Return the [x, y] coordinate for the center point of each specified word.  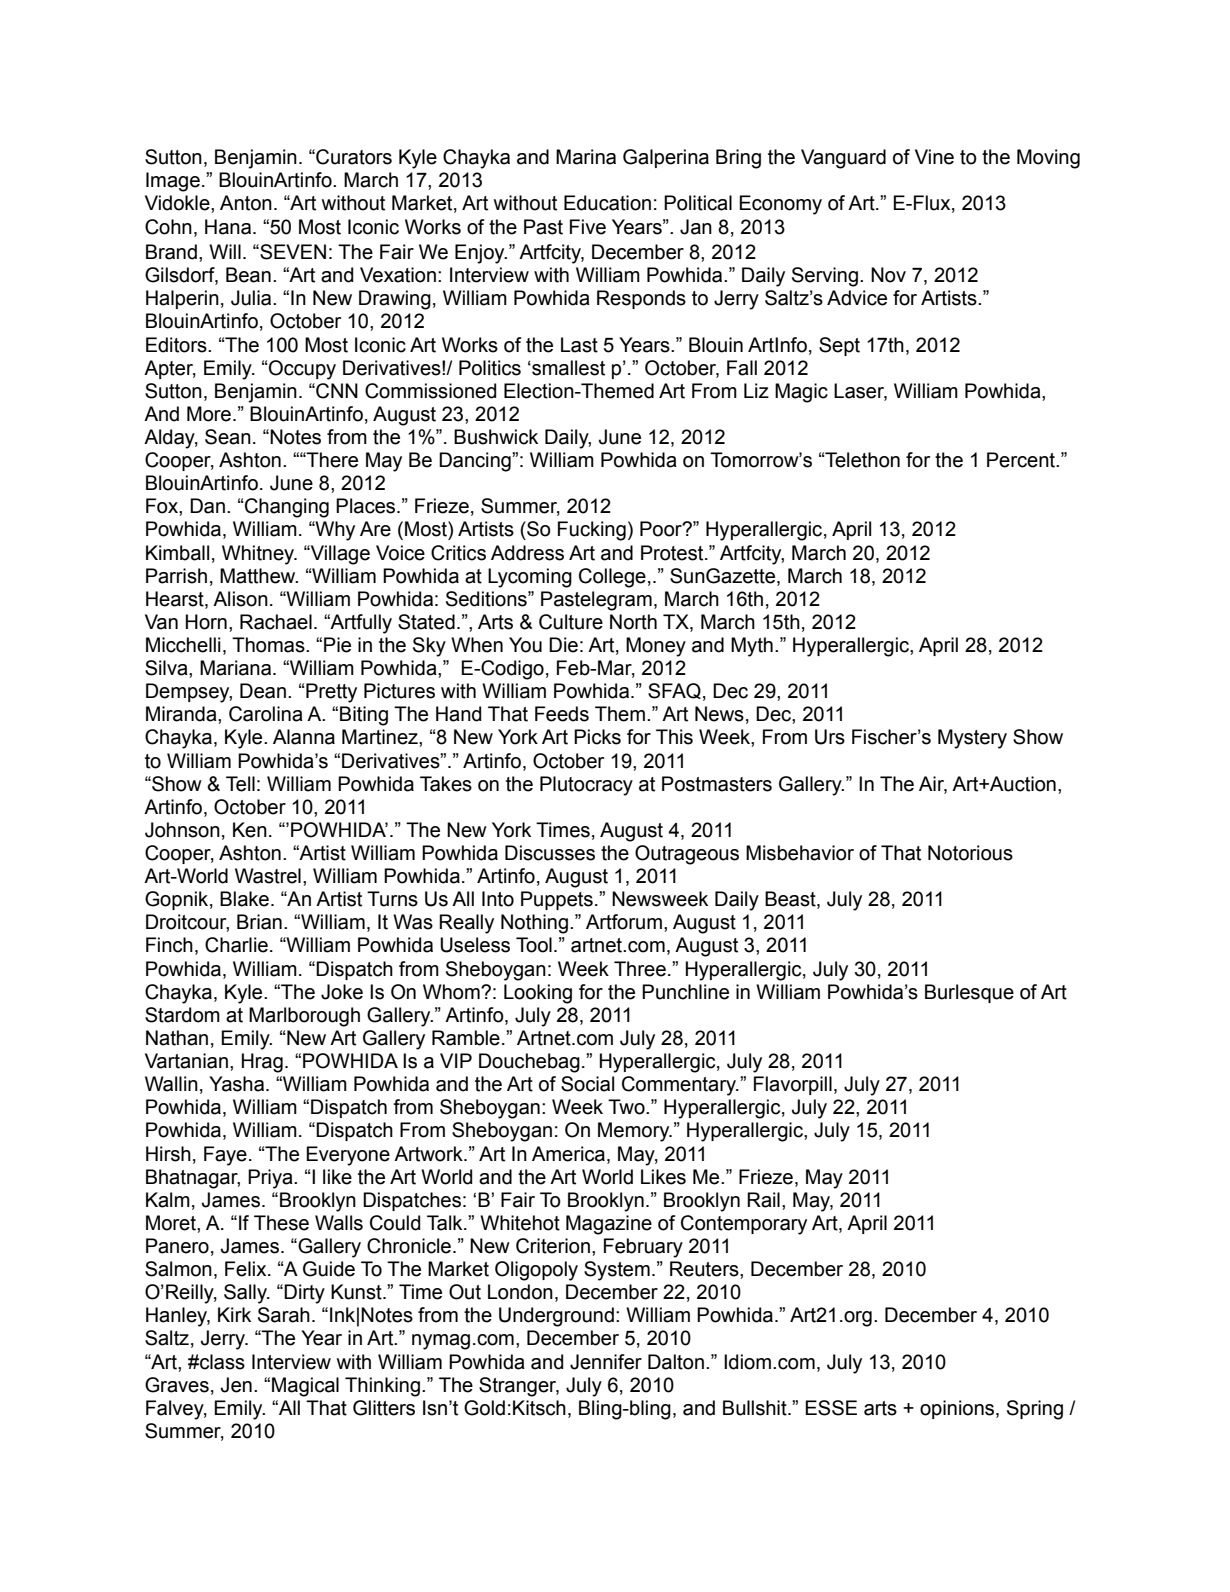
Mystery [972, 739]
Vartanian [186, 1061]
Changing [286, 508]
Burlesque [969, 993]
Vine [934, 157]
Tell [240, 784]
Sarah [284, 1315]
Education [607, 203]
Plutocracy [586, 786]
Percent [1022, 460]
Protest [673, 553]
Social [587, 1084]
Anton [246, 203]
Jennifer [606, 1362]
